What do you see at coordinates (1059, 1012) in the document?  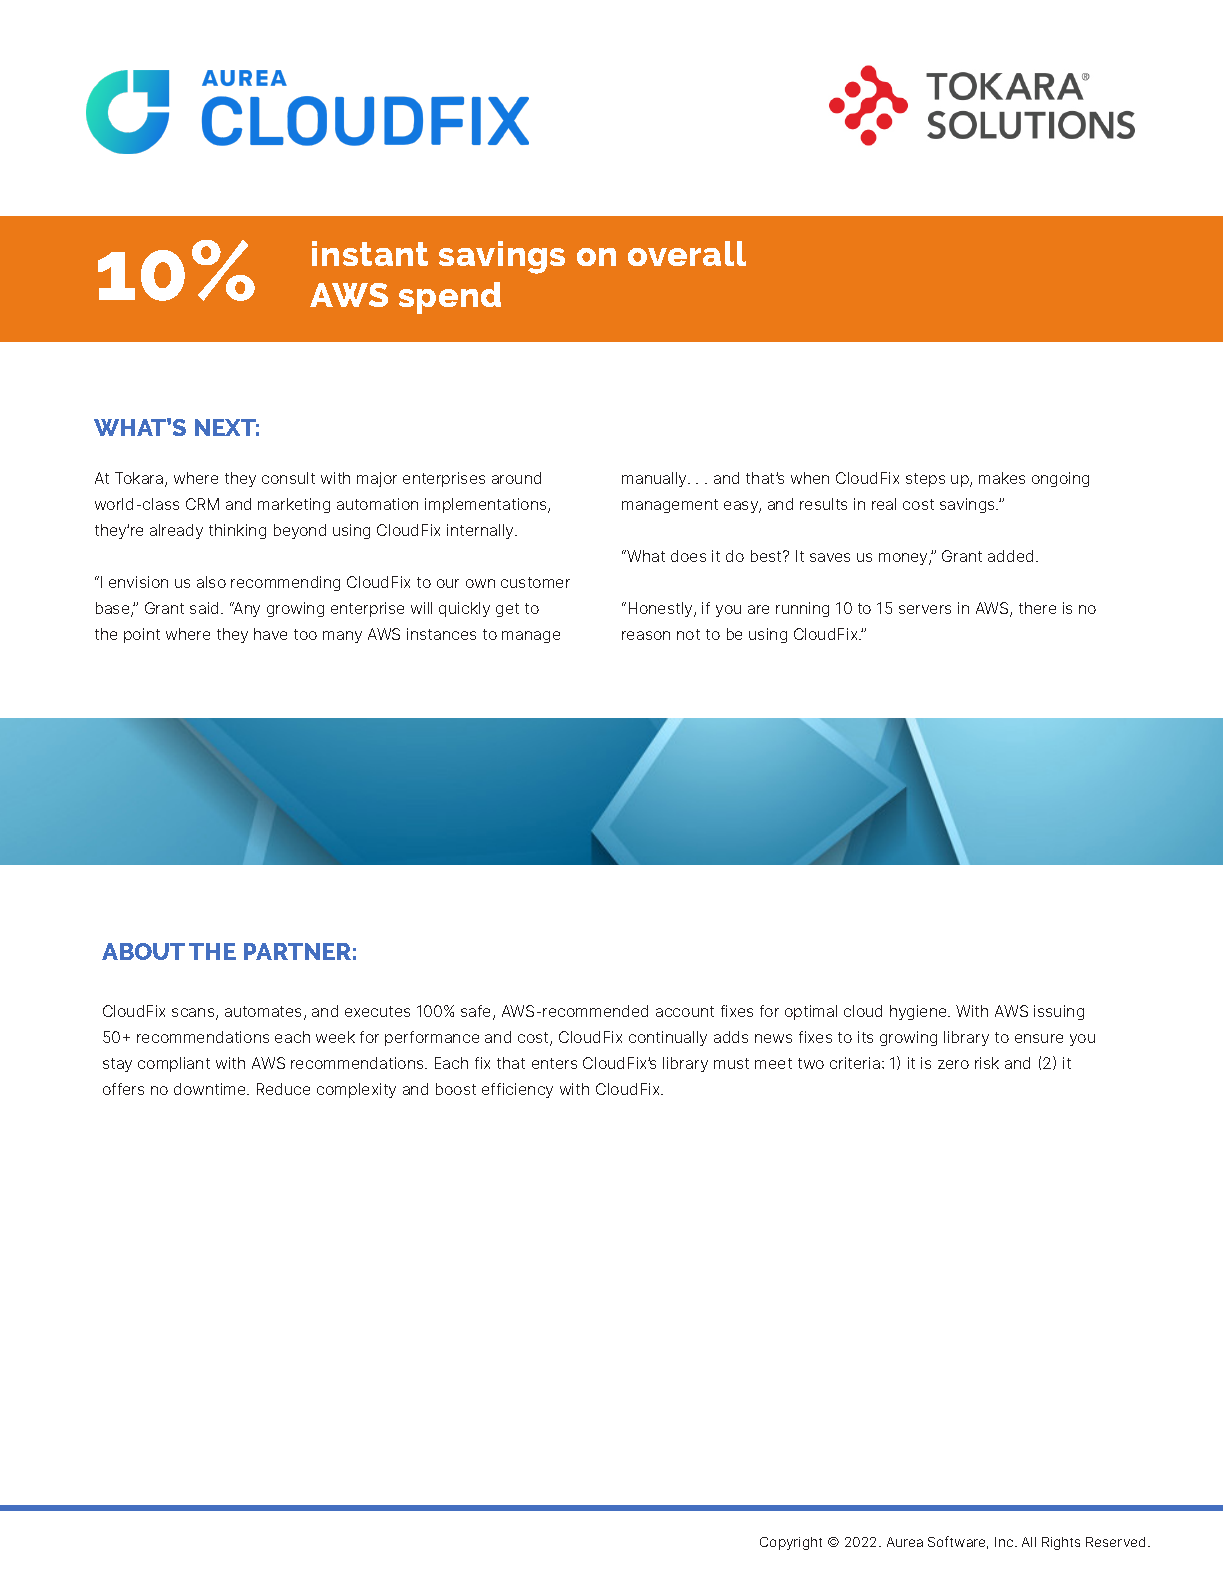 I see `issuing` at bounding box center [1059, 1012].
